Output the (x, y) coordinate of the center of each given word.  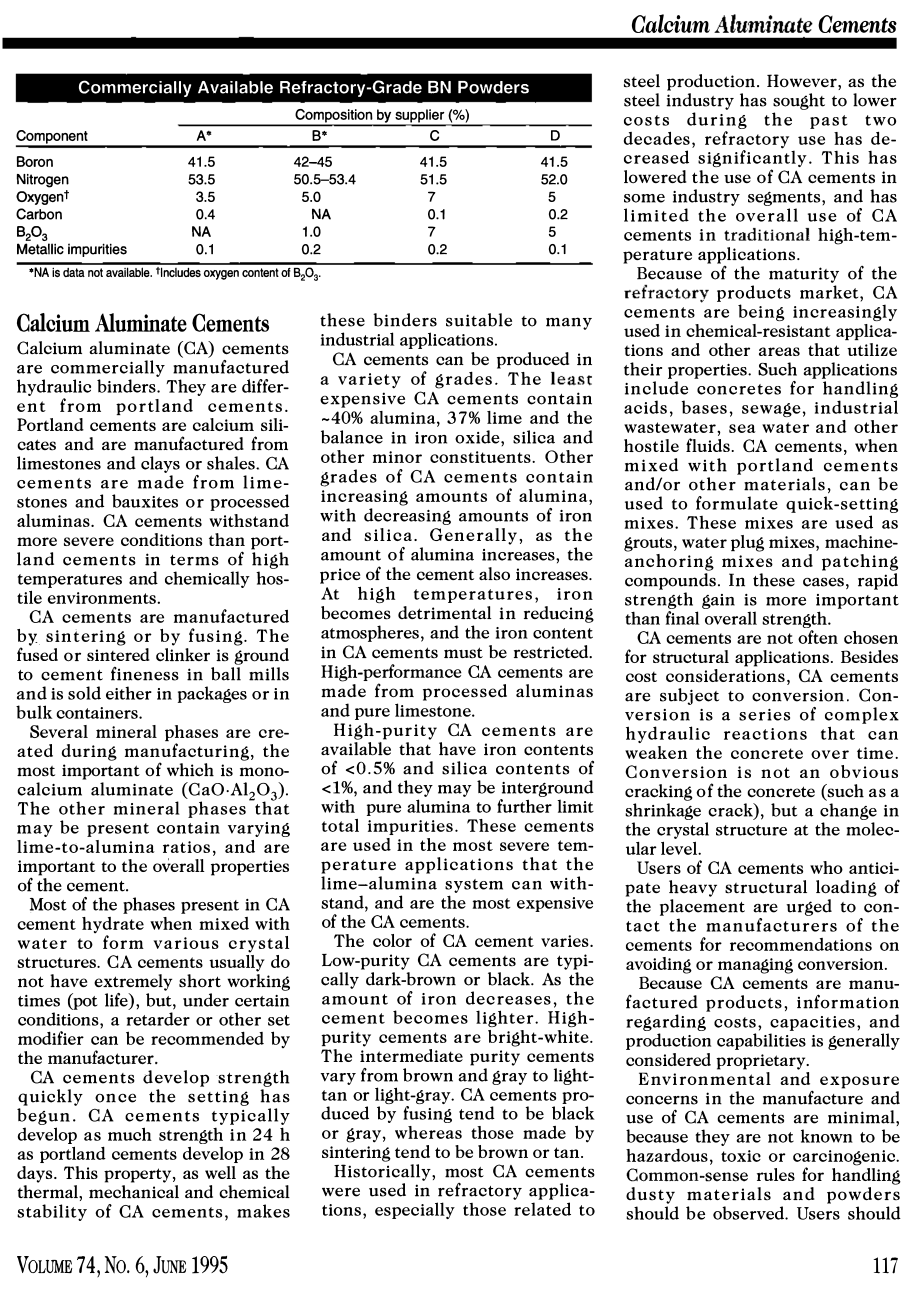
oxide (478, 437)
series (764, 715)
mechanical (134, 1190)
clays (160, 464)
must (463, 653)
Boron (35, 161)
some (644, 198)
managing (755, 966)
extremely (133, 982)
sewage (771, 410)
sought (799, 101)
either (129, 693)
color (392, 940)
